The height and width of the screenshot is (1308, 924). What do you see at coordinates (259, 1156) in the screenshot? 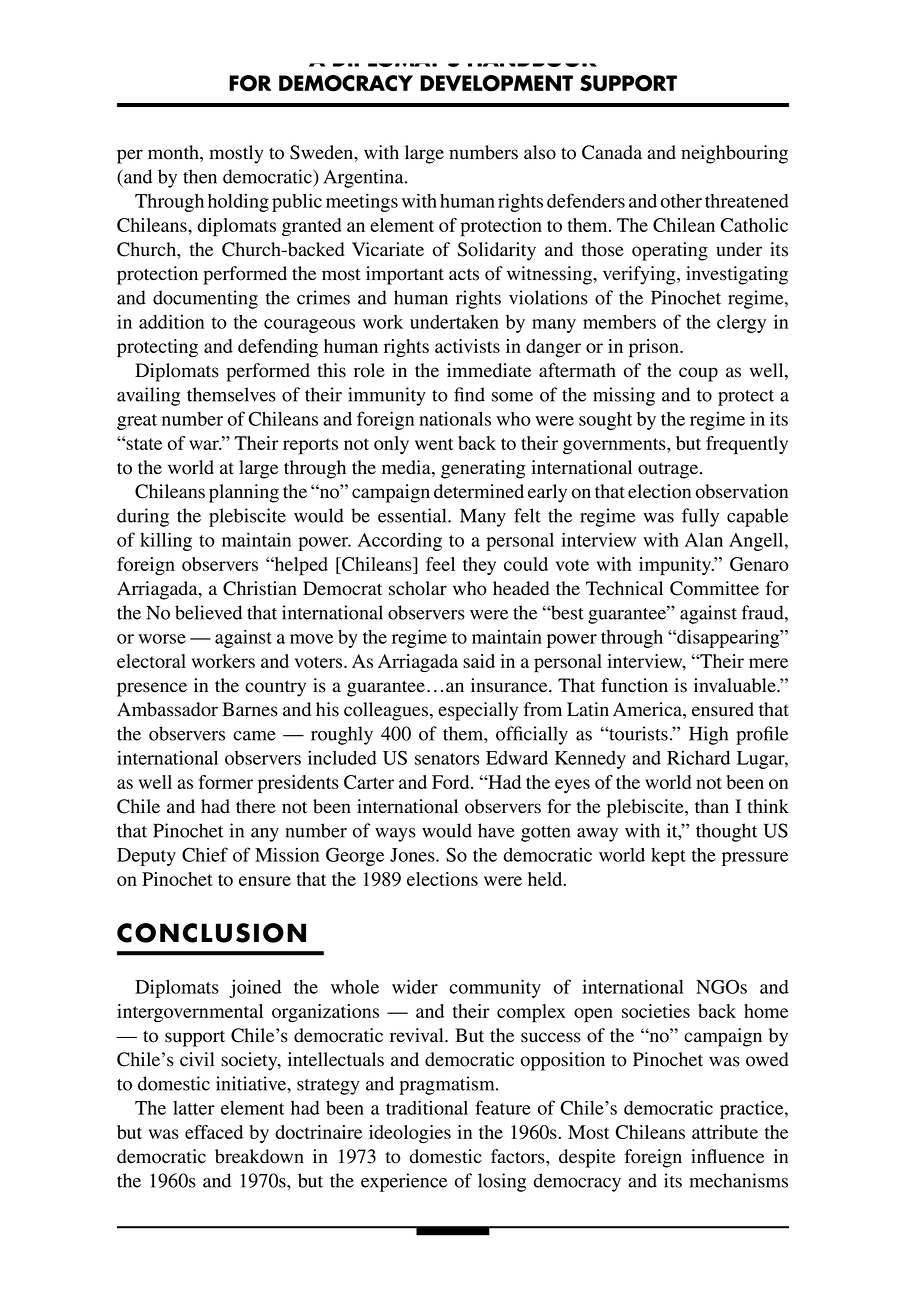
I see `breakdown` at bounding box center [259, 1156].
